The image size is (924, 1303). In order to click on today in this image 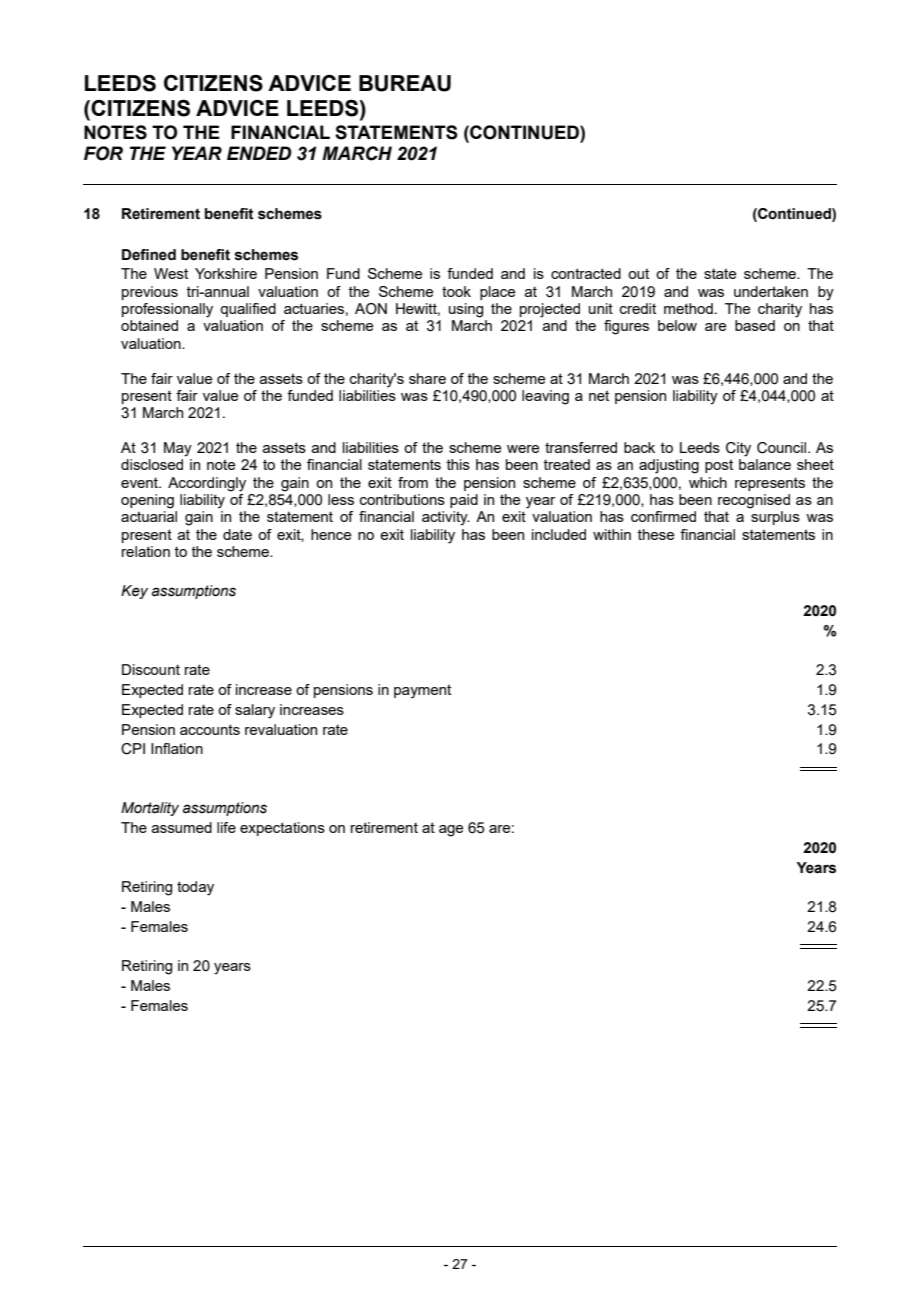, I will do `click(195, 888)`.
